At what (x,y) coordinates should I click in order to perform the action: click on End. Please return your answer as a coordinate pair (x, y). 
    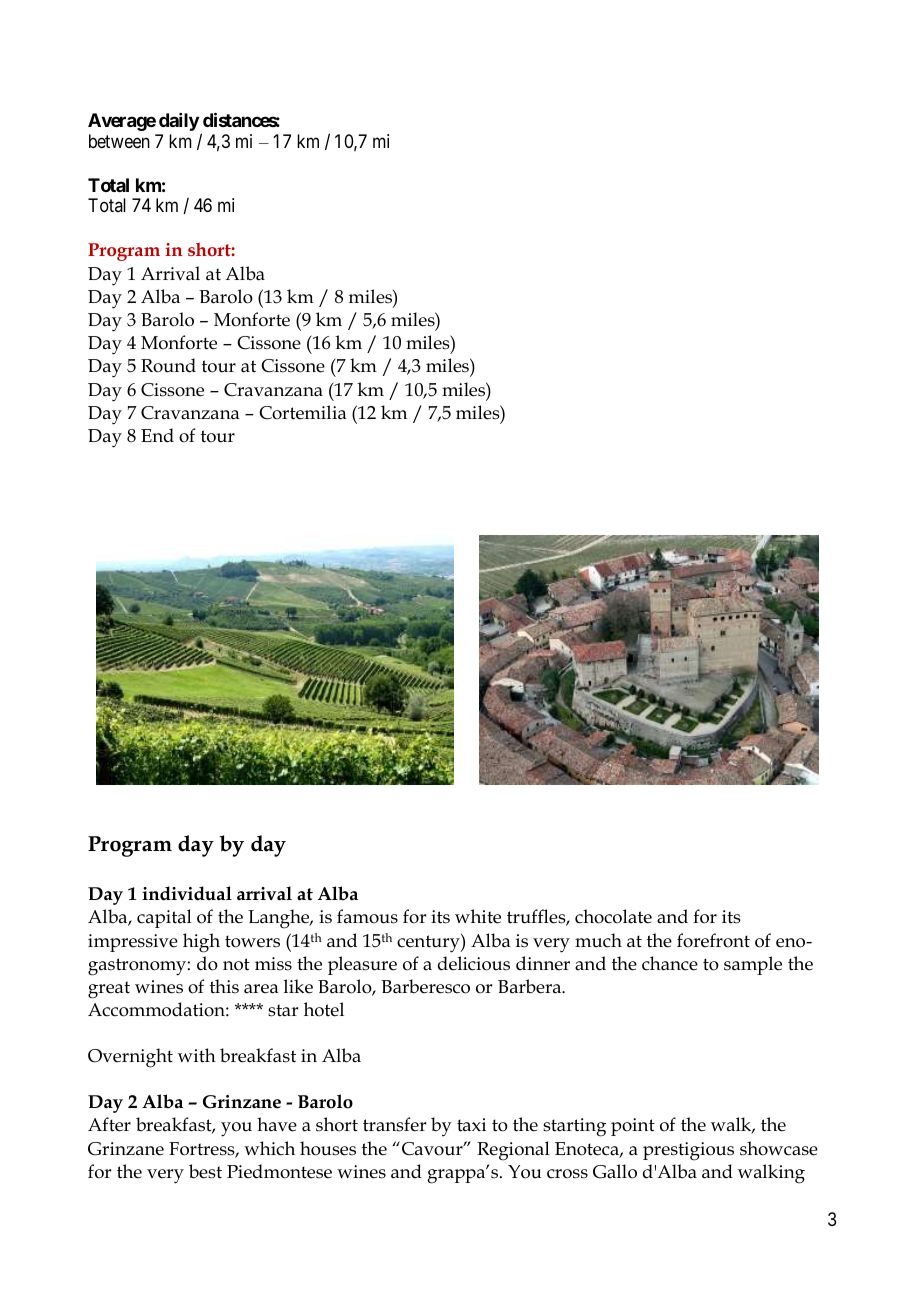
    Looking at the image, I should click on (157, 435).
